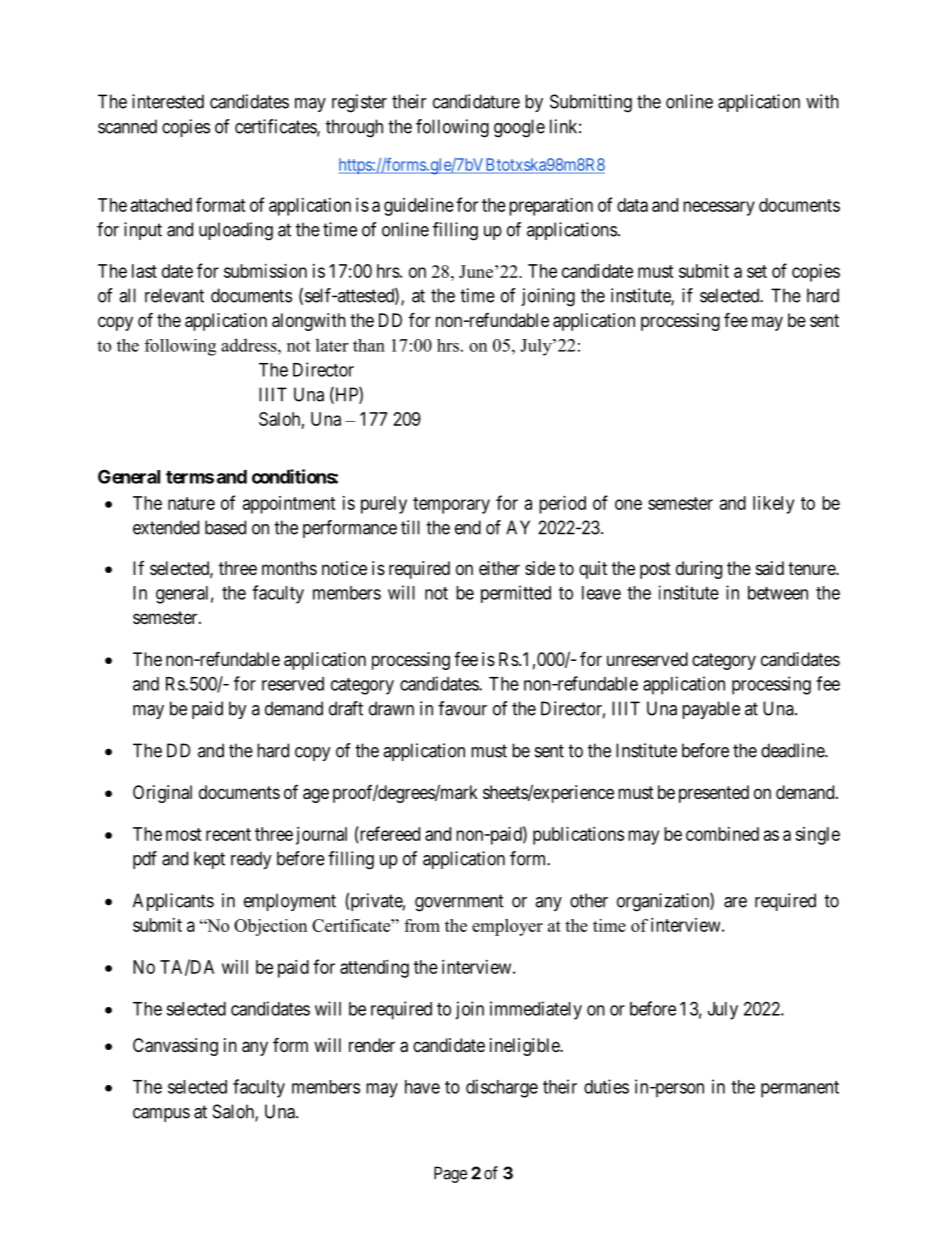  I want to click on than, so click(369, 345).
